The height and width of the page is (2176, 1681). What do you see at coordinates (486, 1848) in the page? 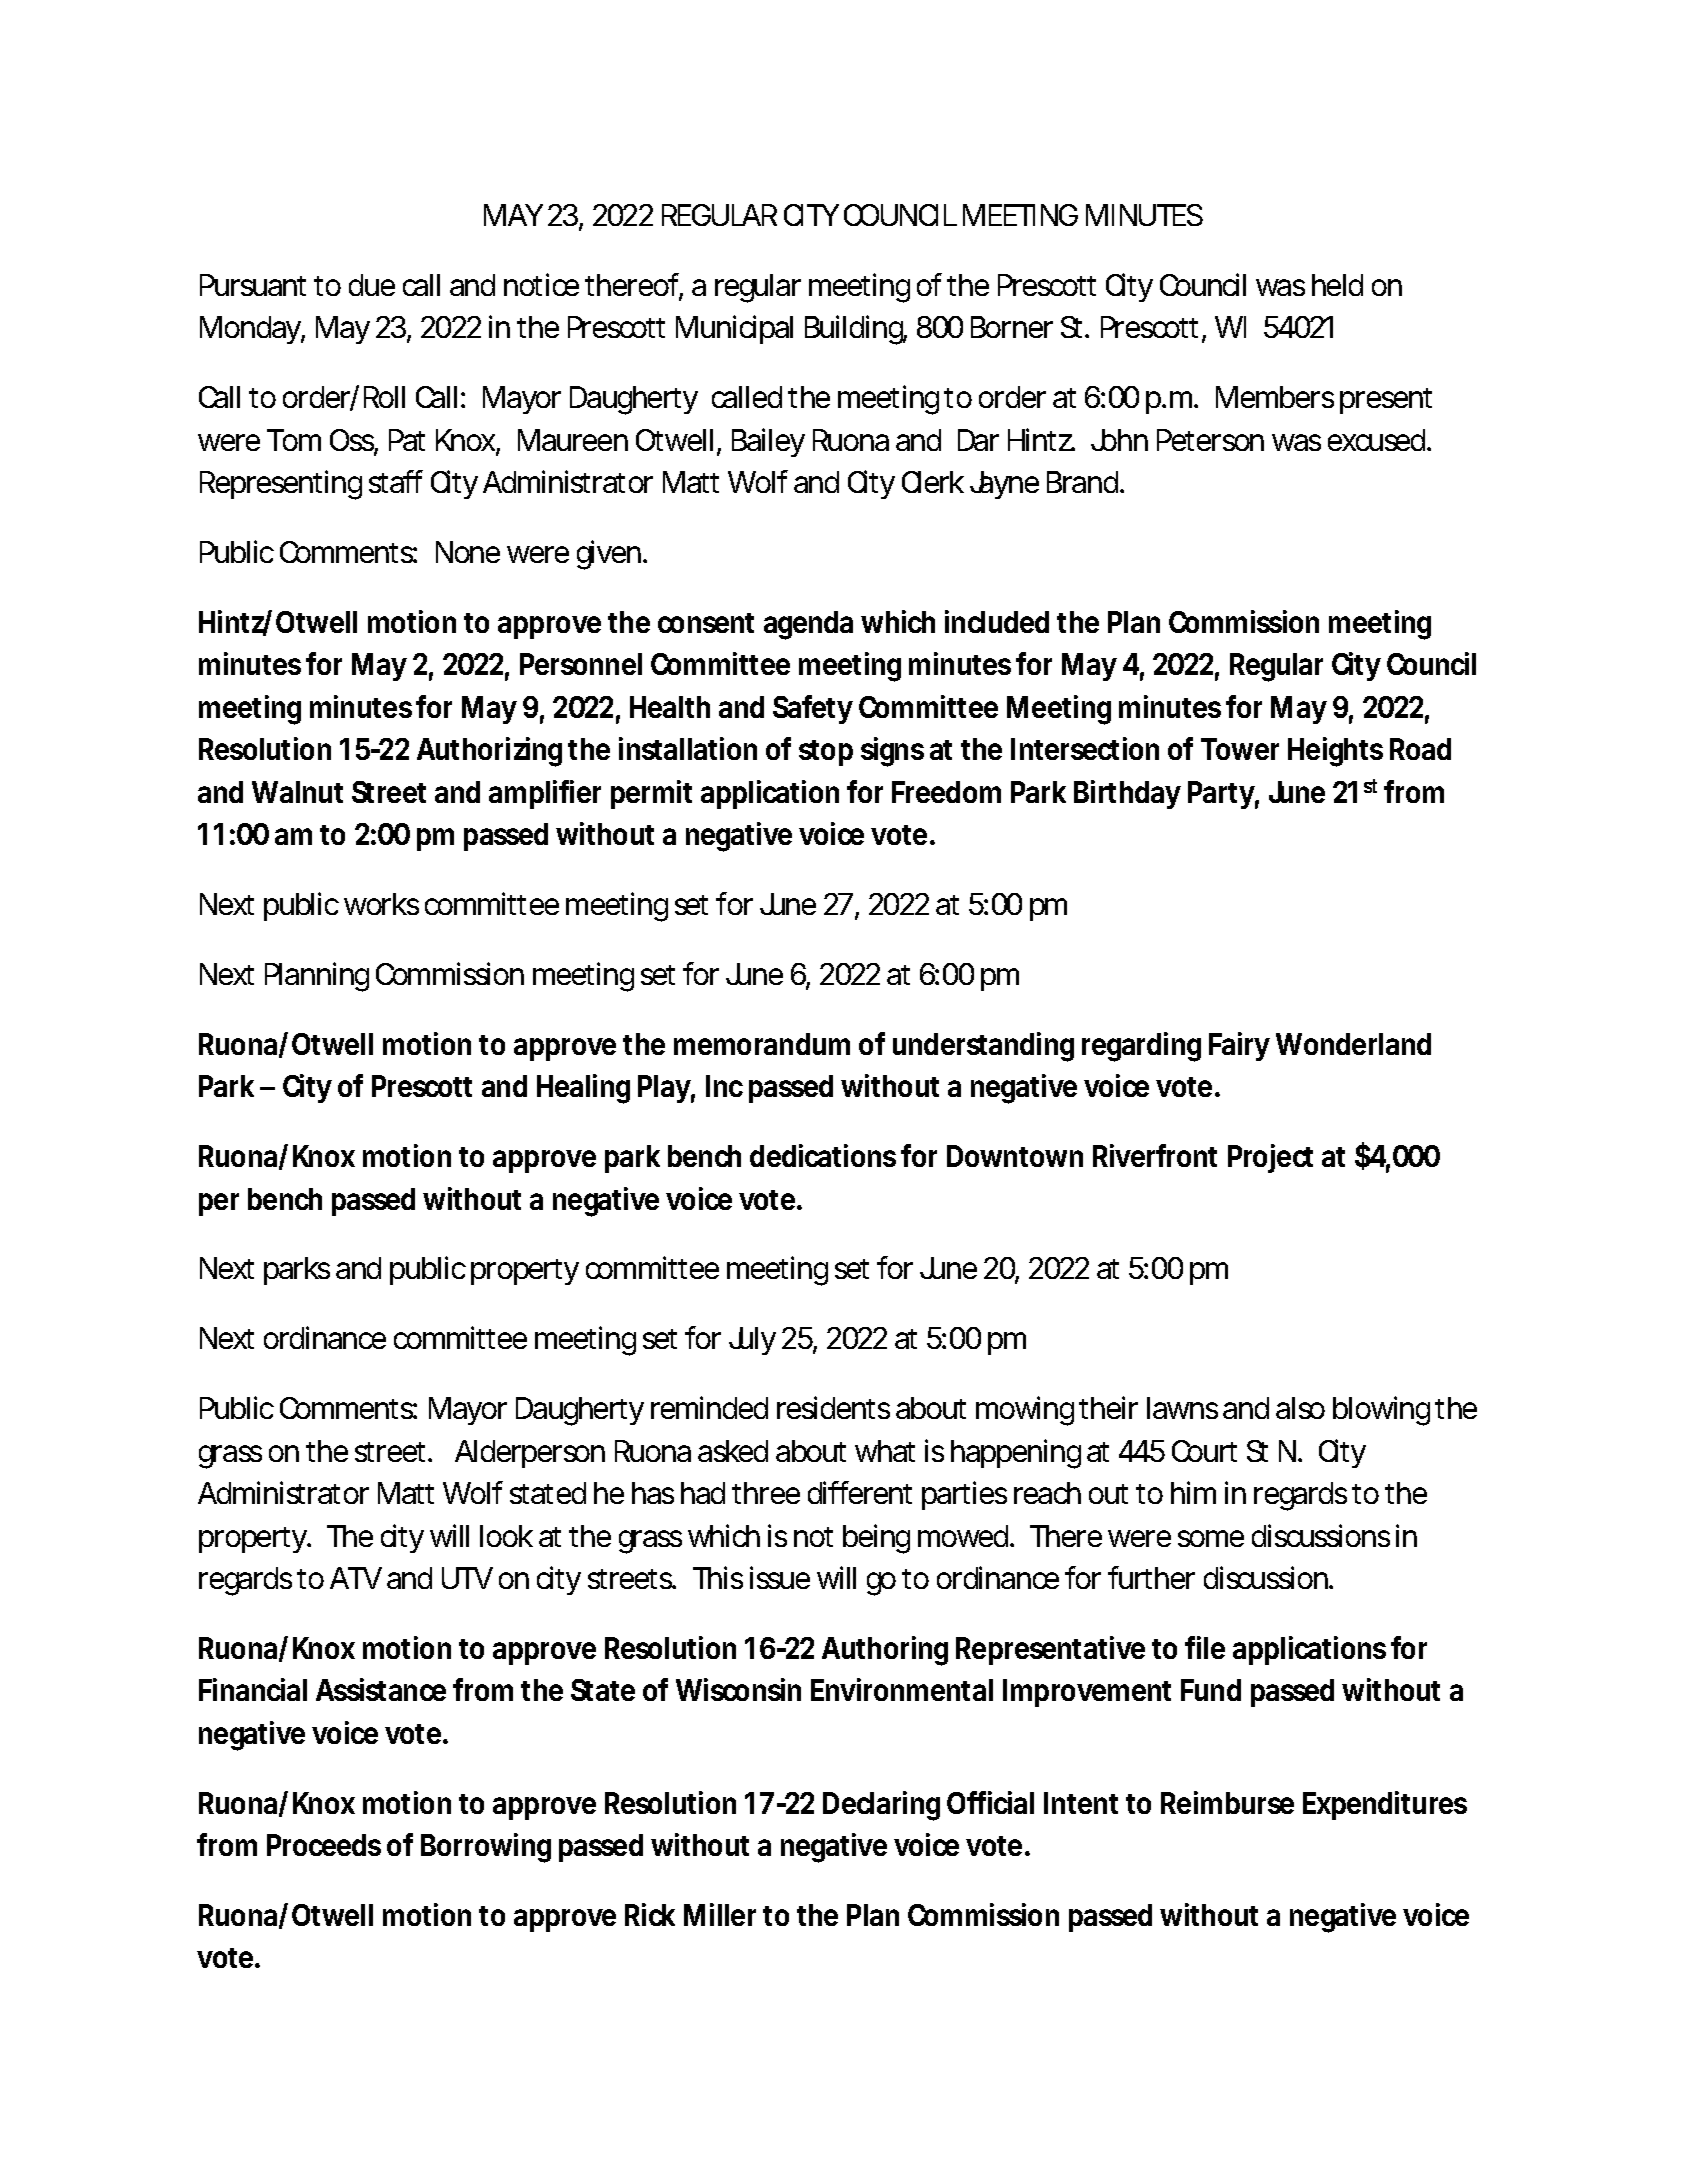
I see `Borrowing` at bounding box center [486, 1848].
